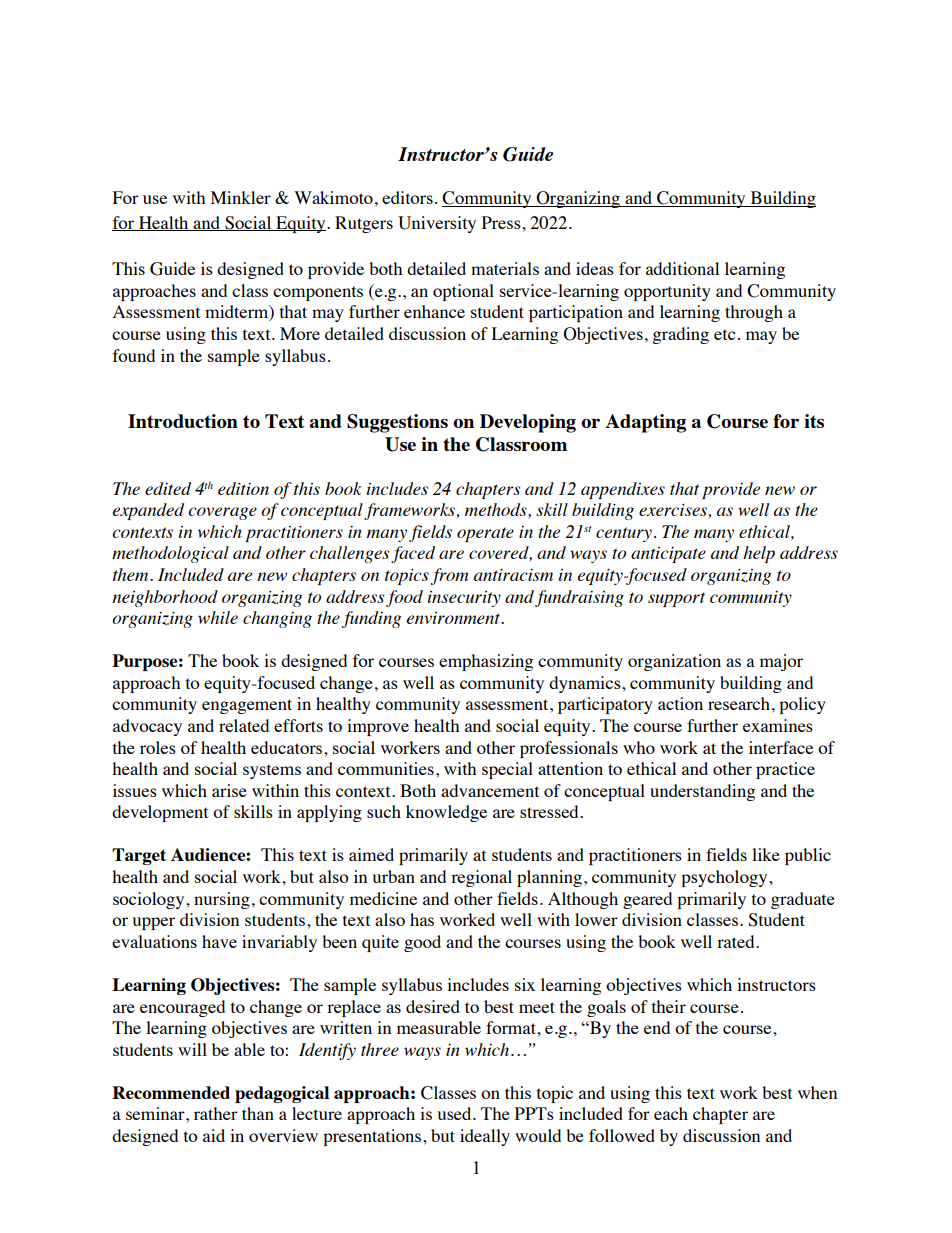  Describe the element at coordinates (502, 222) in the screenshot. I see `Press` at that location.
